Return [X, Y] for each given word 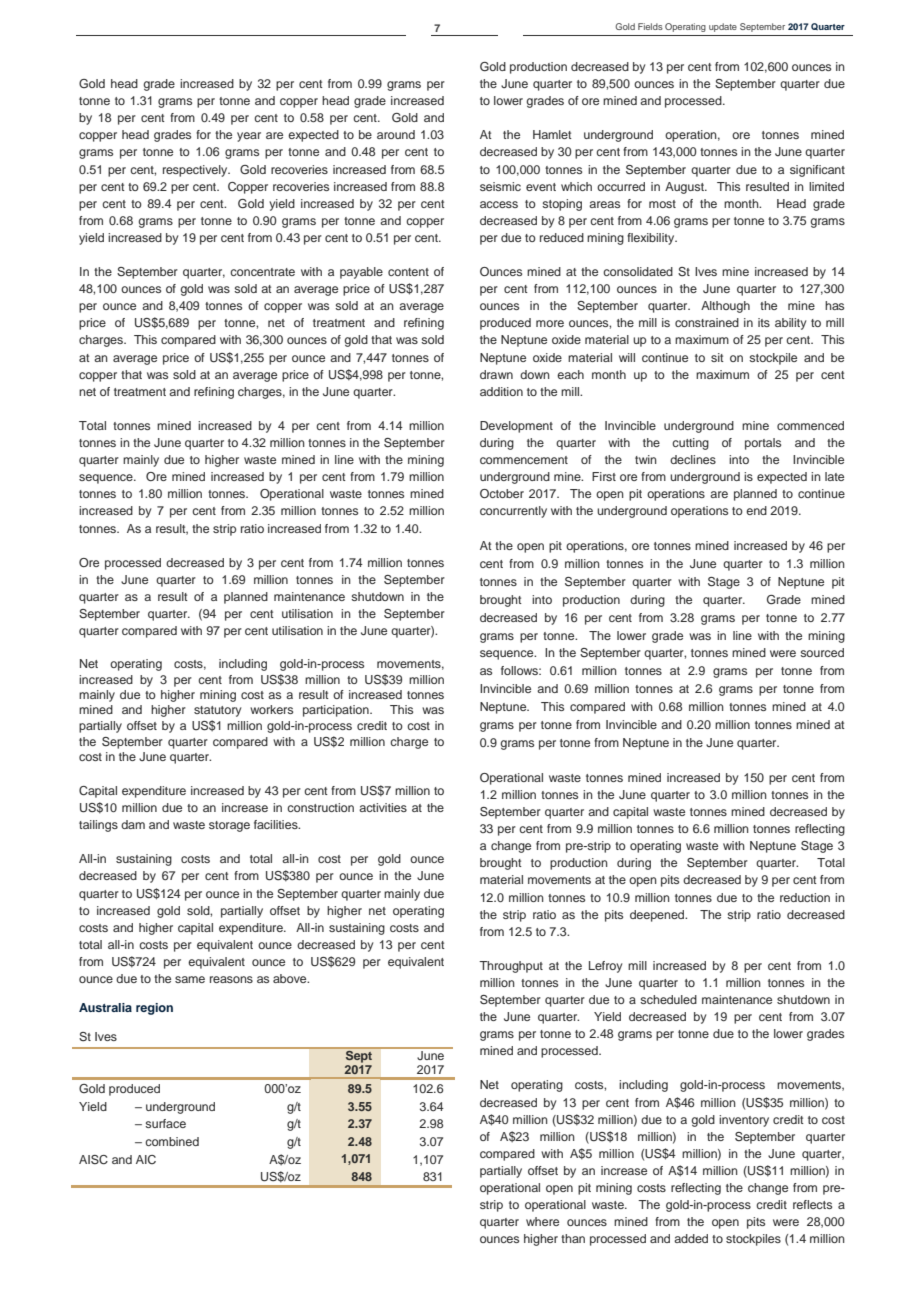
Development [516, 427]
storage [229, 826]
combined [172, 1141]
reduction [805, 897]
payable [361, 273]
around [396, 134]
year [249, 137]
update [723, 27]
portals [763, 444]
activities [383, 807]
